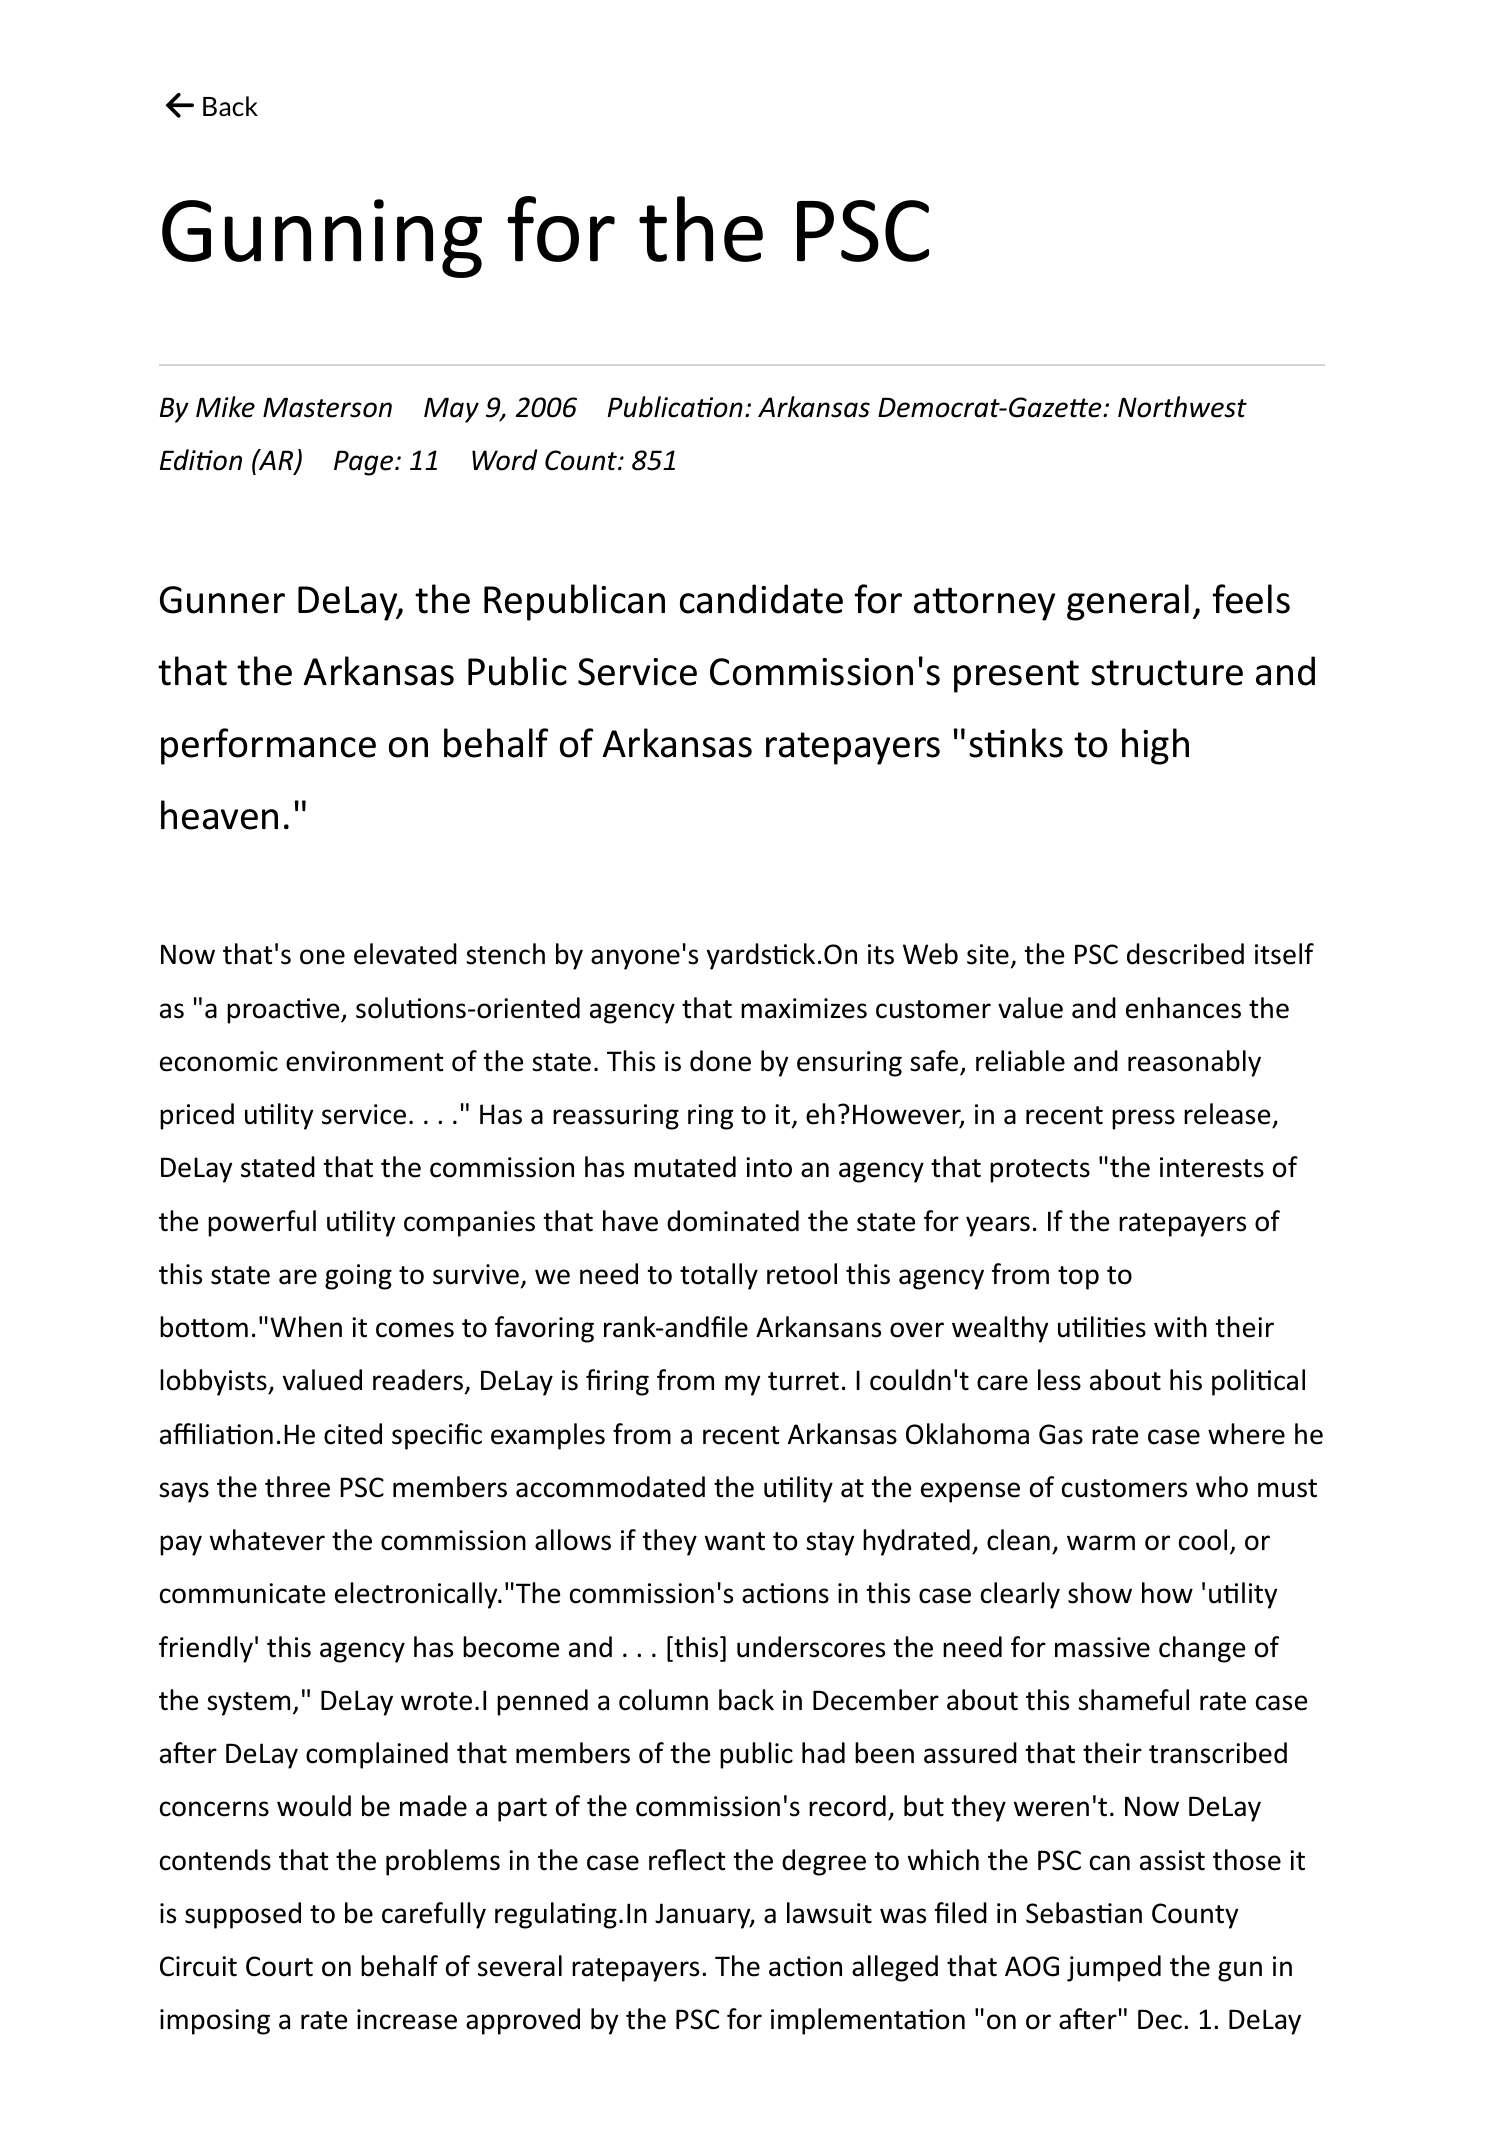 This image has width=1509, height=2135. What do you see at coordinates (504, 460) in the image?
I see `Word` at bounding box center [504, 460].
